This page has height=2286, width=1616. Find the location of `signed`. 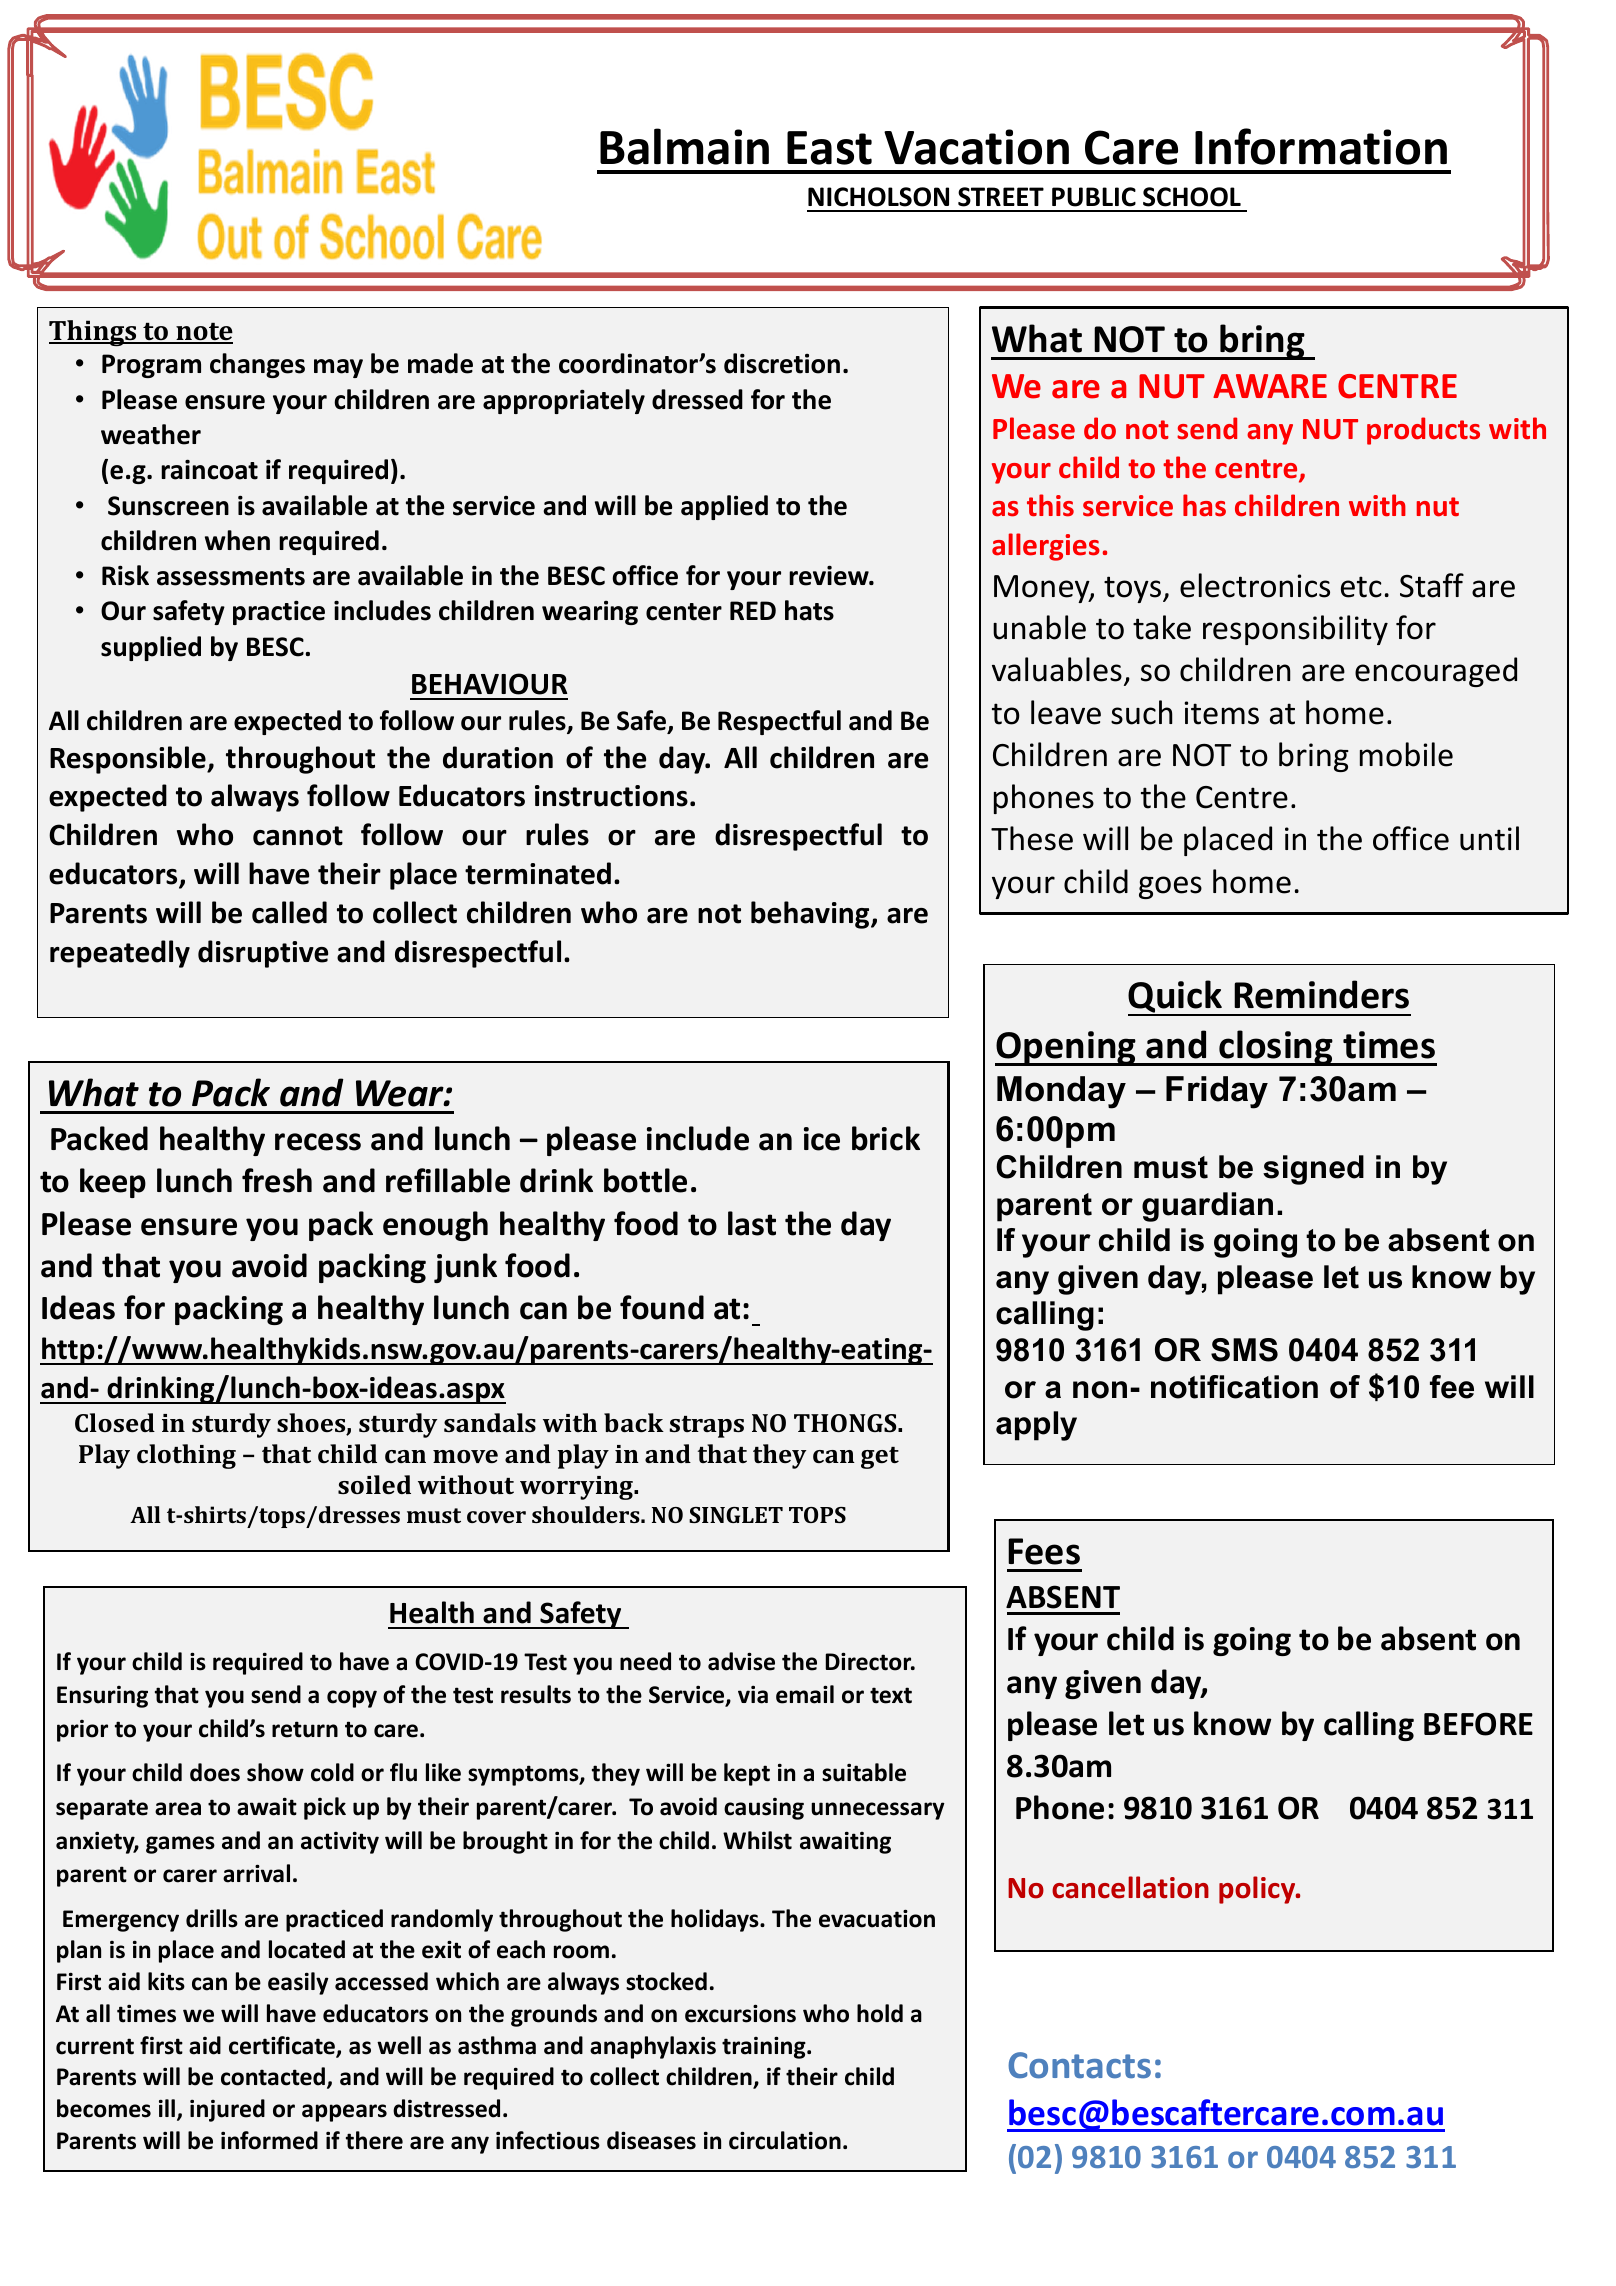

signed is located at coordinates (1313, 1170).
